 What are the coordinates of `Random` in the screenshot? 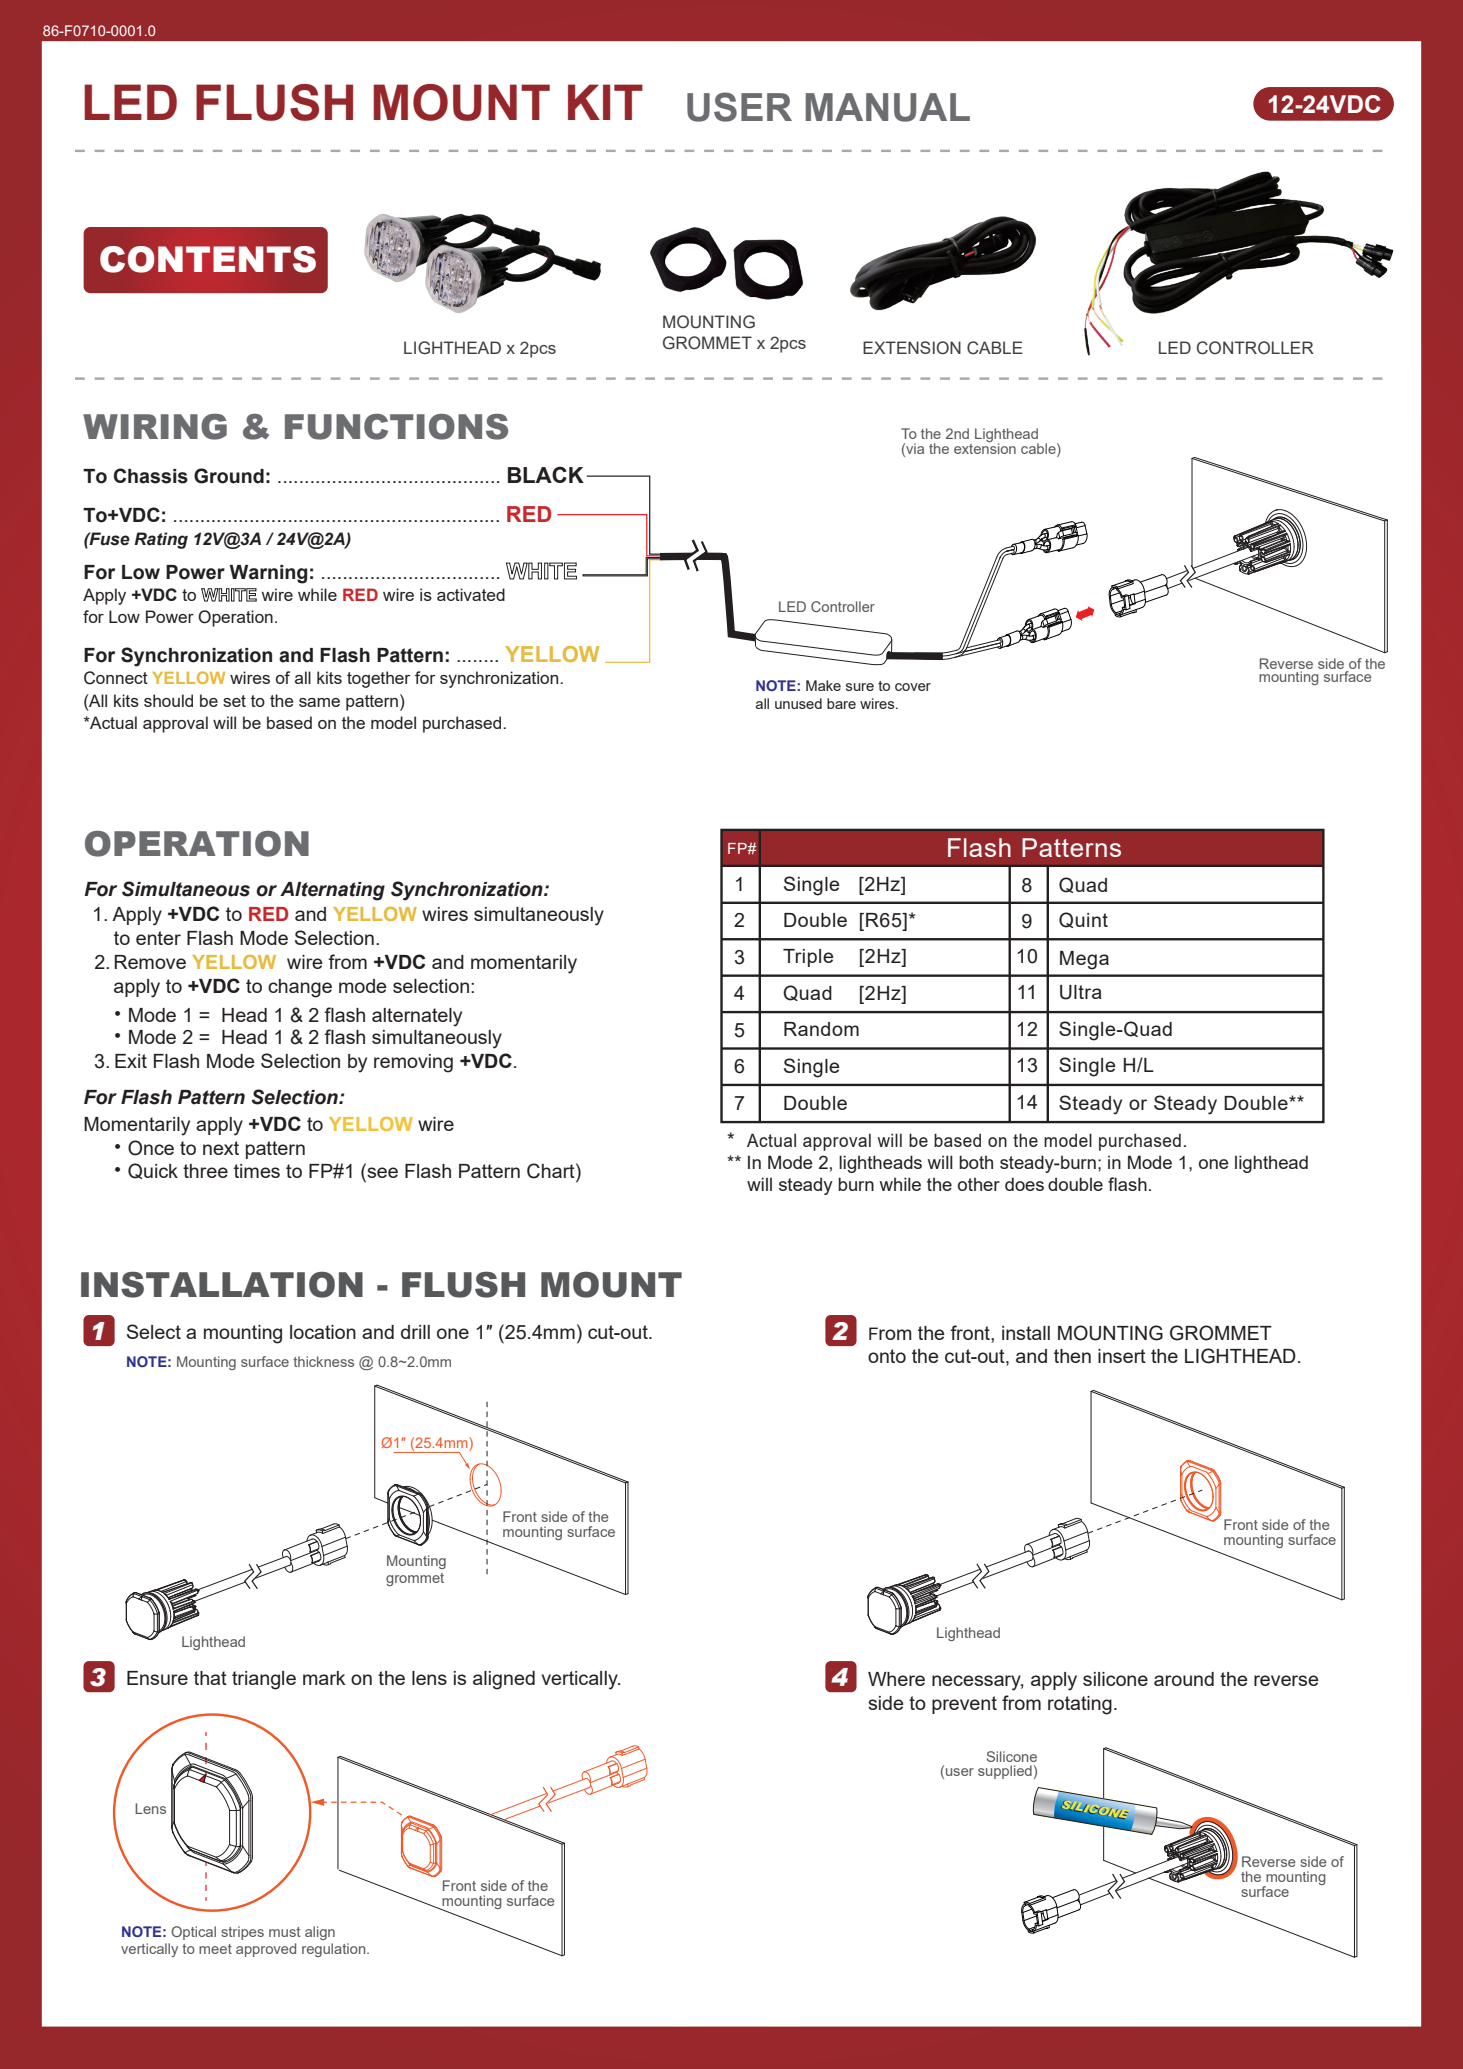 It's located at (821, 1029).
